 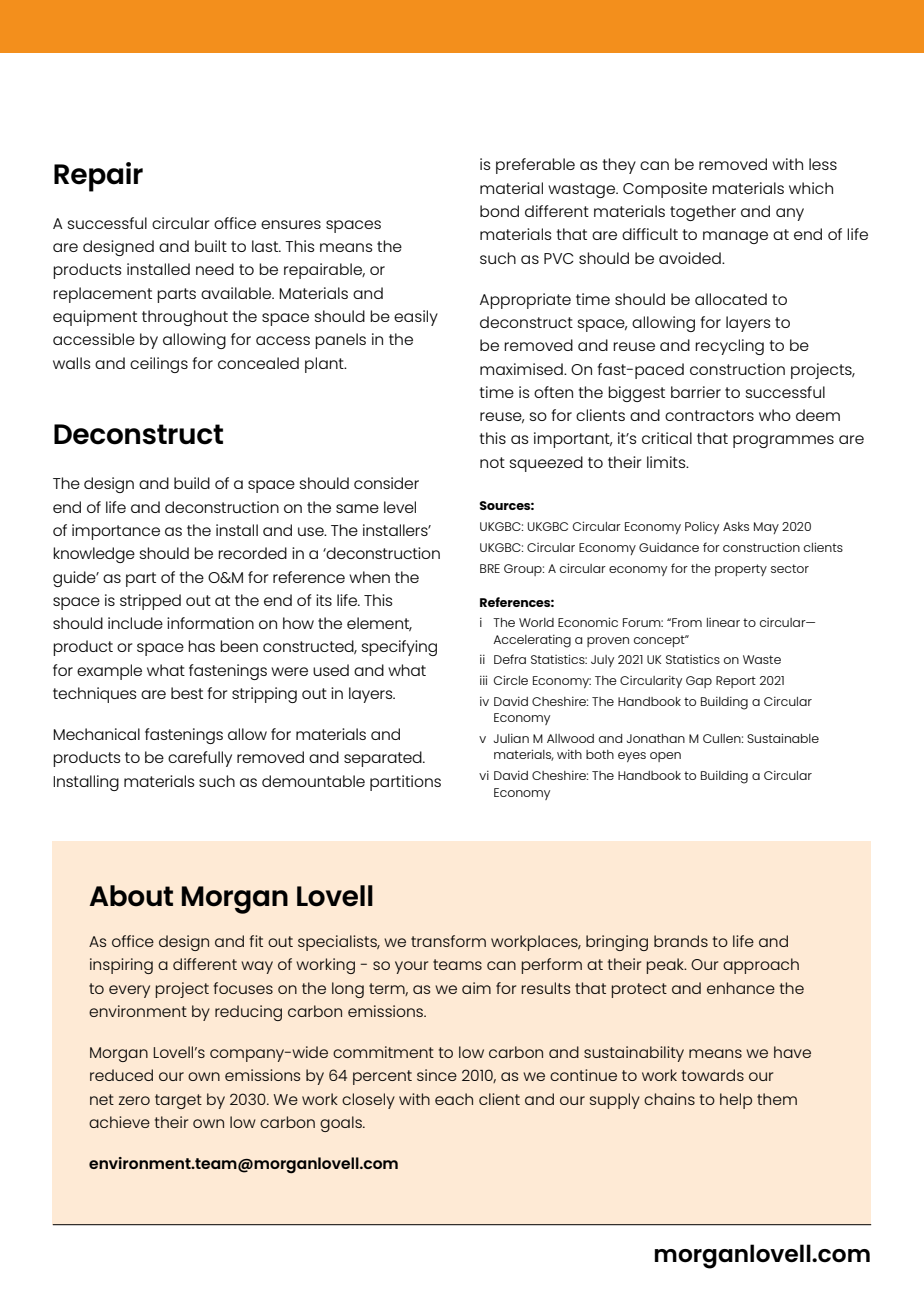 I want to click on has, so click(x=201, y=646).
